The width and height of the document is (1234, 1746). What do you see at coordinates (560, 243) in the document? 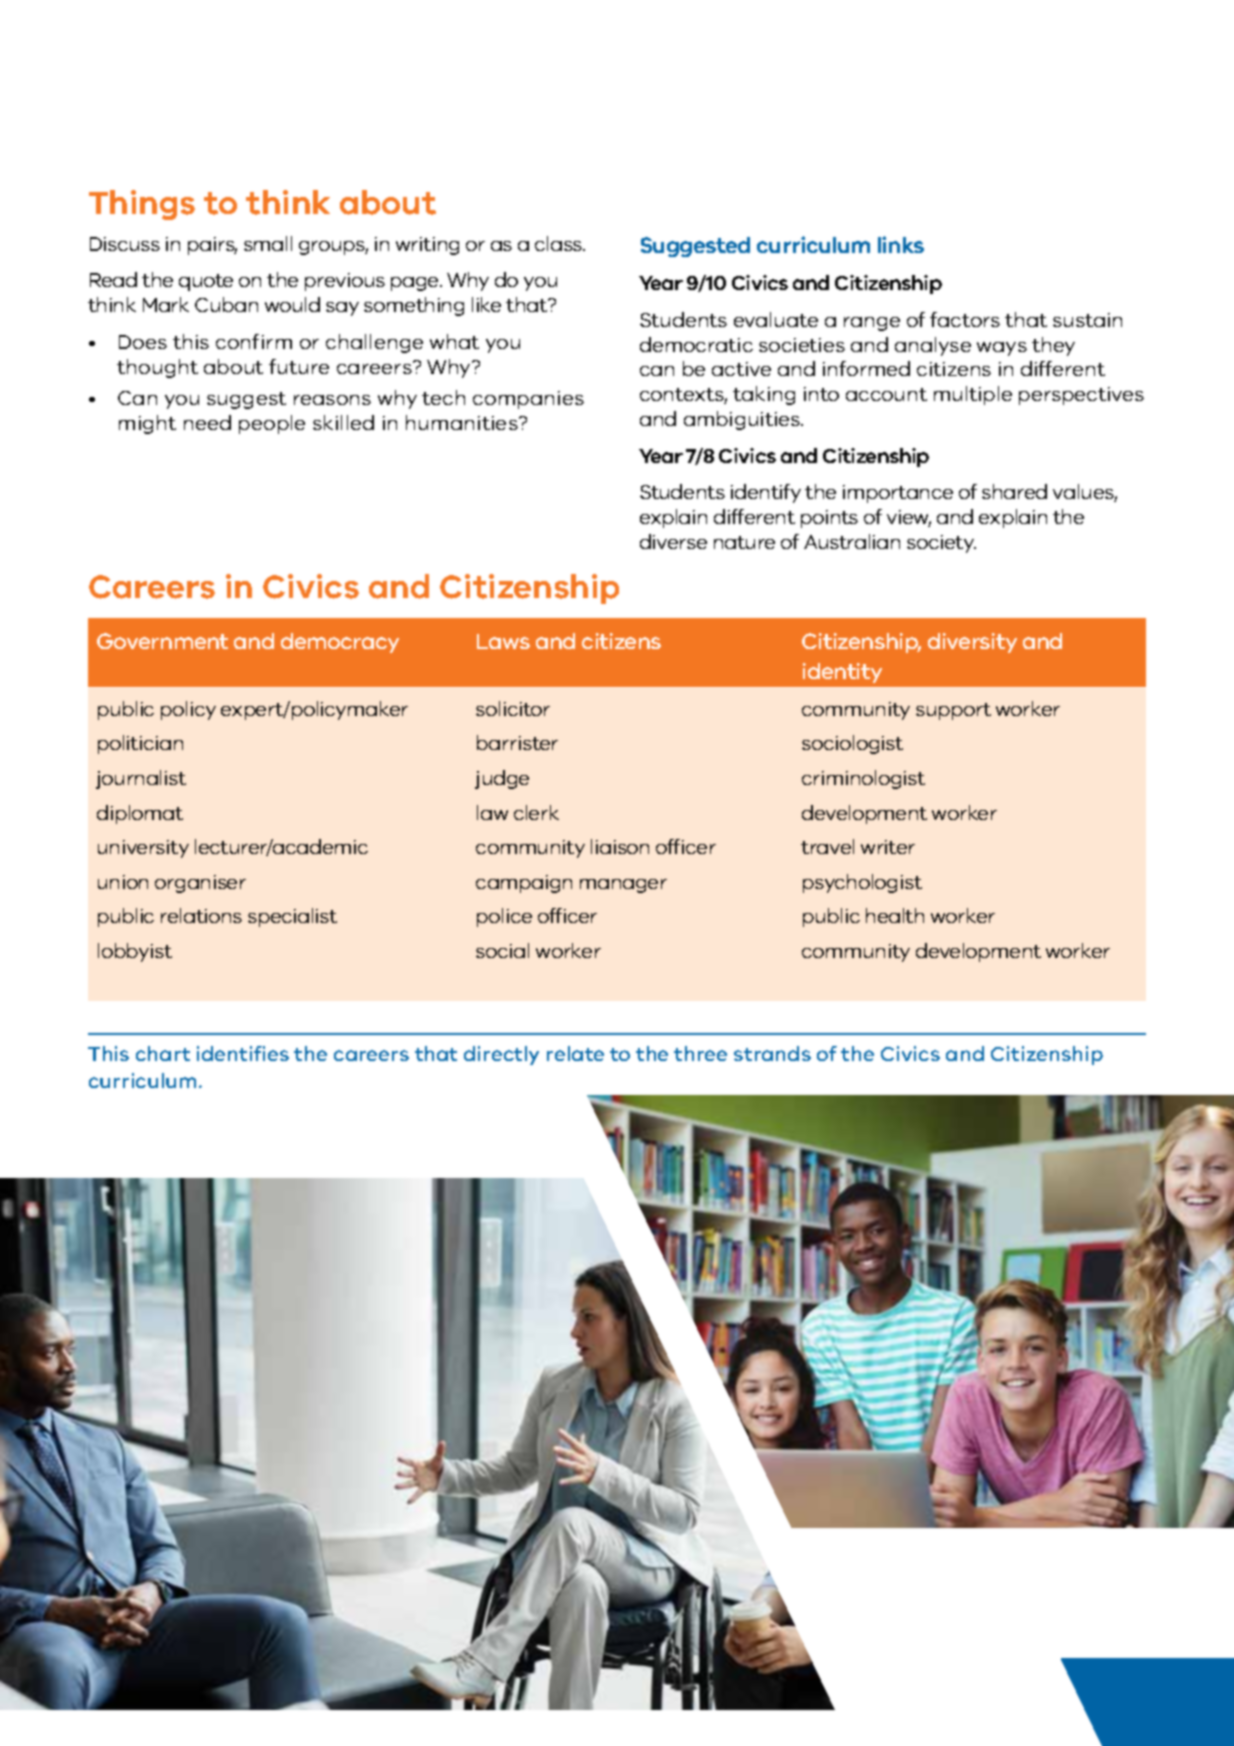
I see `class` at bounding box center [560, 243].
